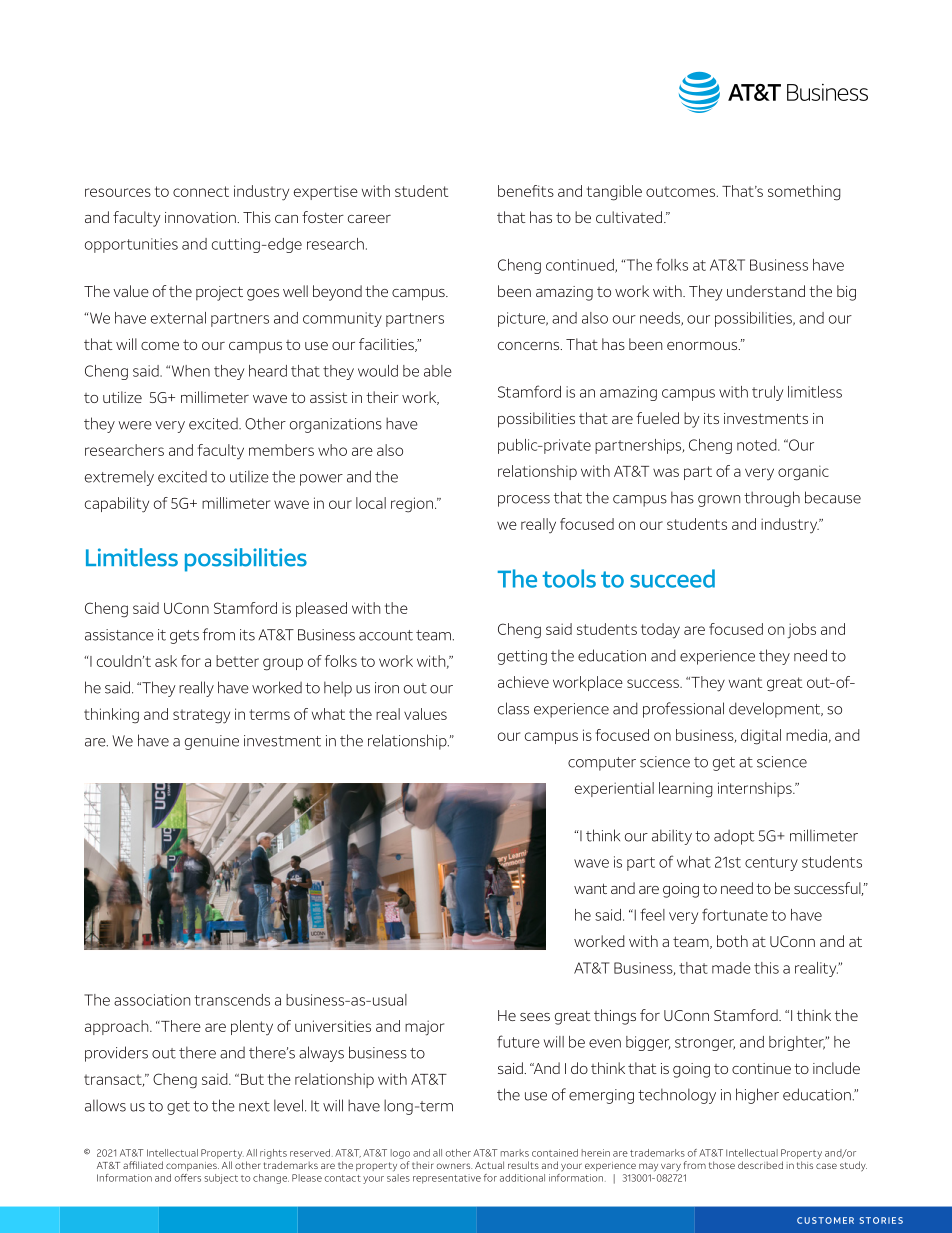 Image resolution: width=952 pixels, height=1233 pixels. What do you see at coordinates (526, 191) in the image?
I see `benefits` at bounding box center [526, 191].
